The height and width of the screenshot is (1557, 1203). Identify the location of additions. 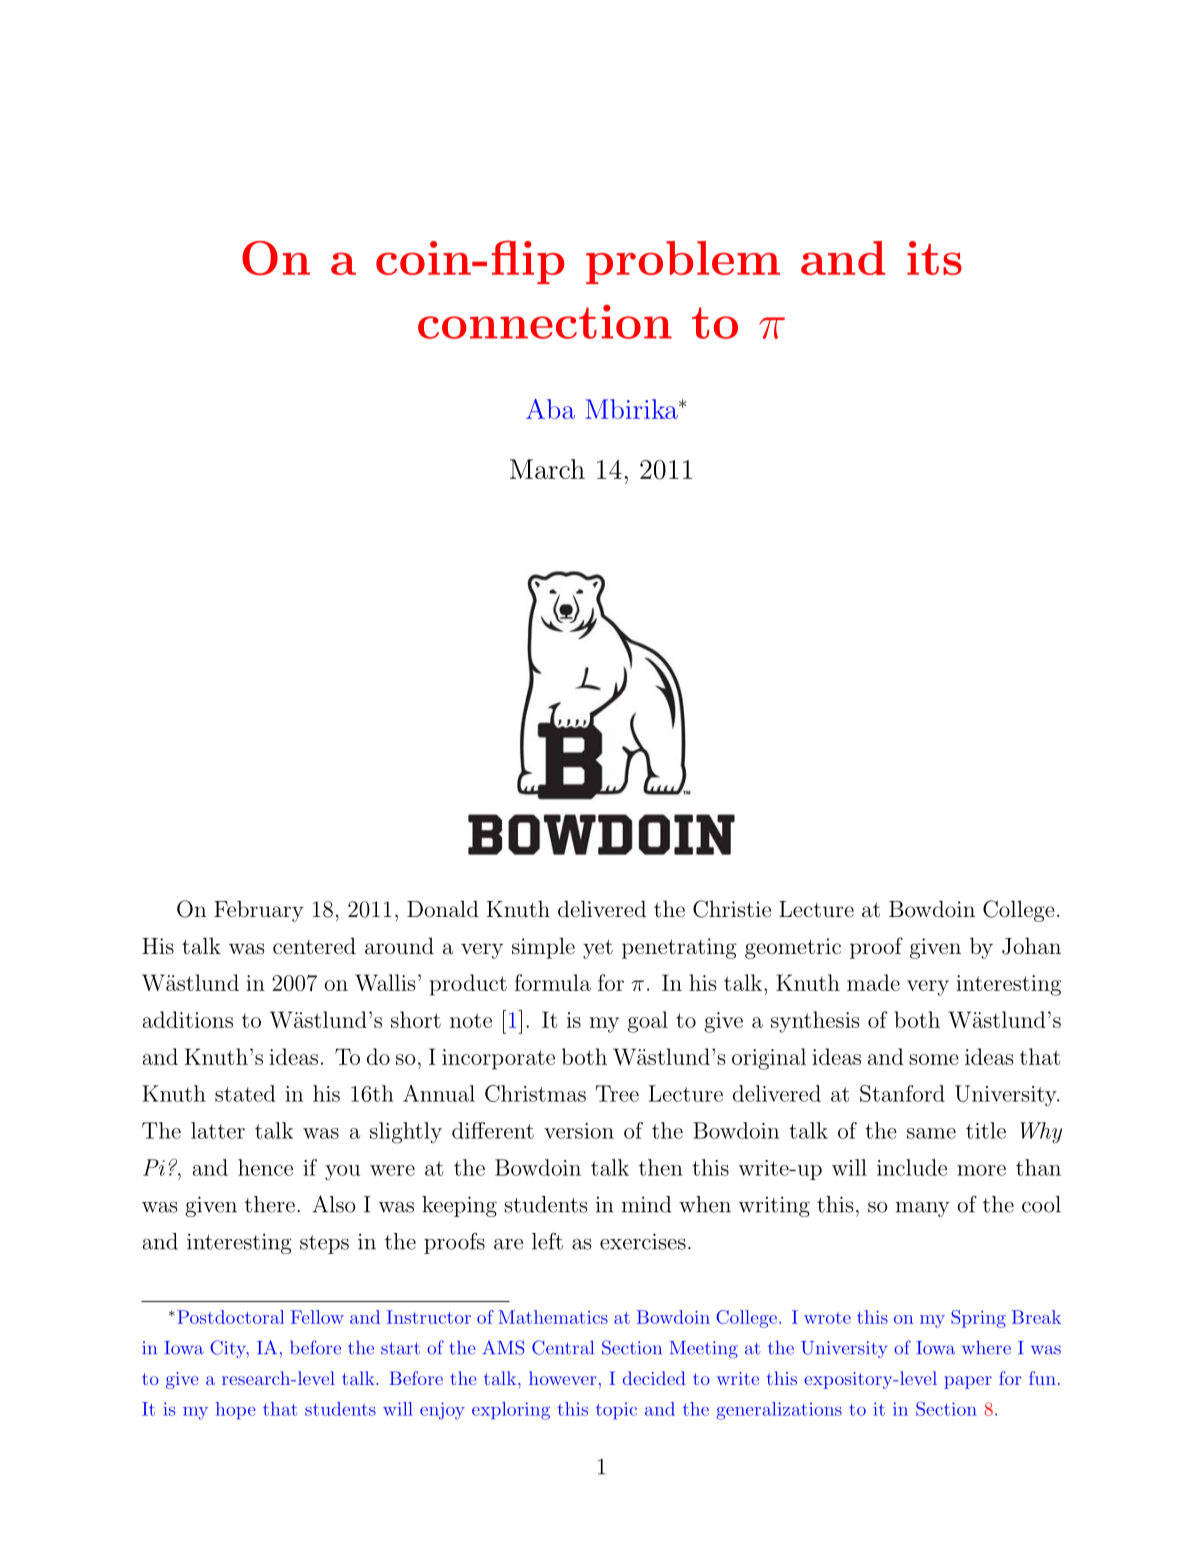
(188, 1019).
